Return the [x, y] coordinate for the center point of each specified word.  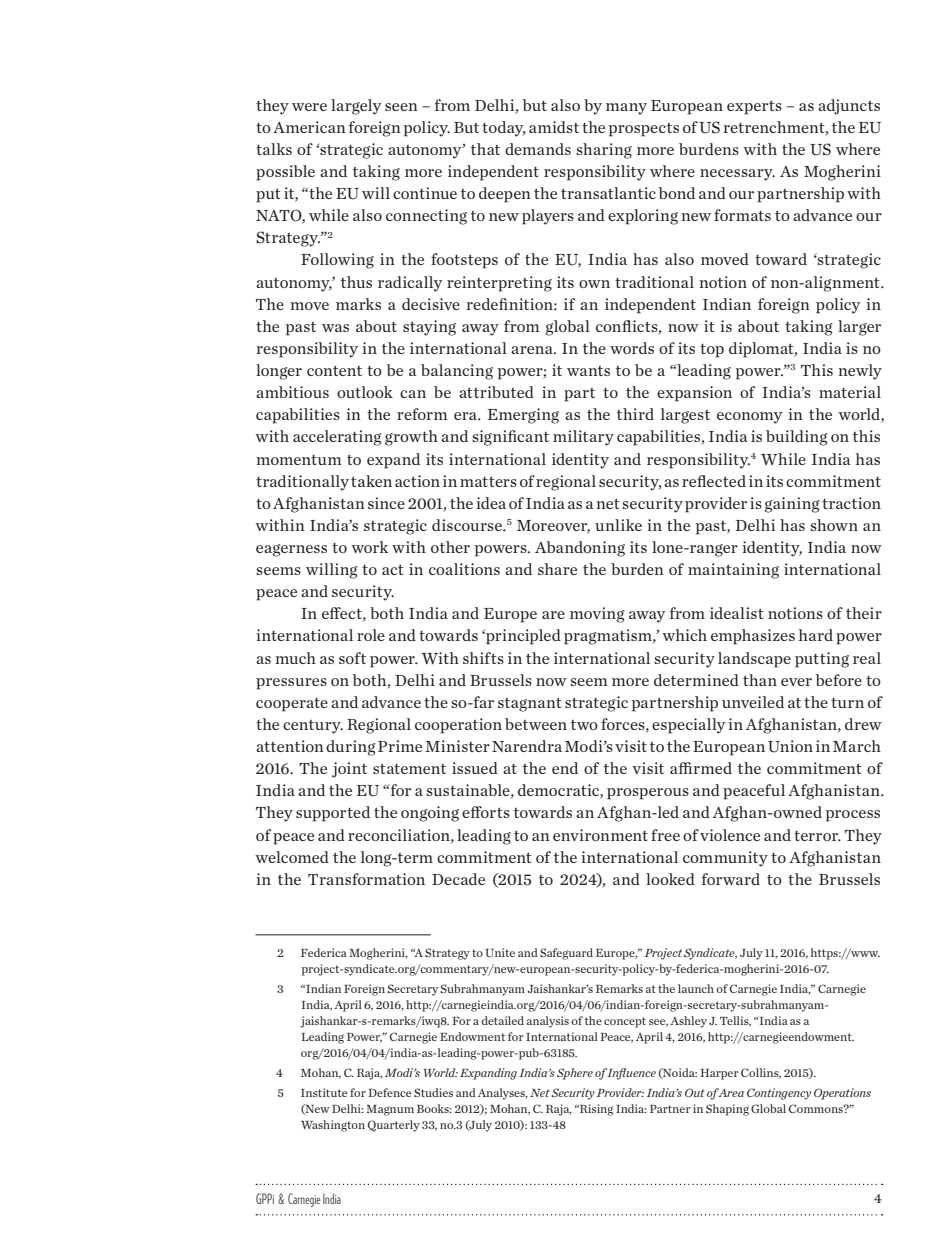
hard [816, 635]
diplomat [762, 350]
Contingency [779, 1094]
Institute [324, 1092]
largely [356, 107]
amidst [554, 127]
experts [754, 107]
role [371, 635]
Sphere [575, 1074]
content [334, 370]
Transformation [366, 879]
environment [600, 835]
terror [817, 836]
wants [588, 371]
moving [597, 615]
